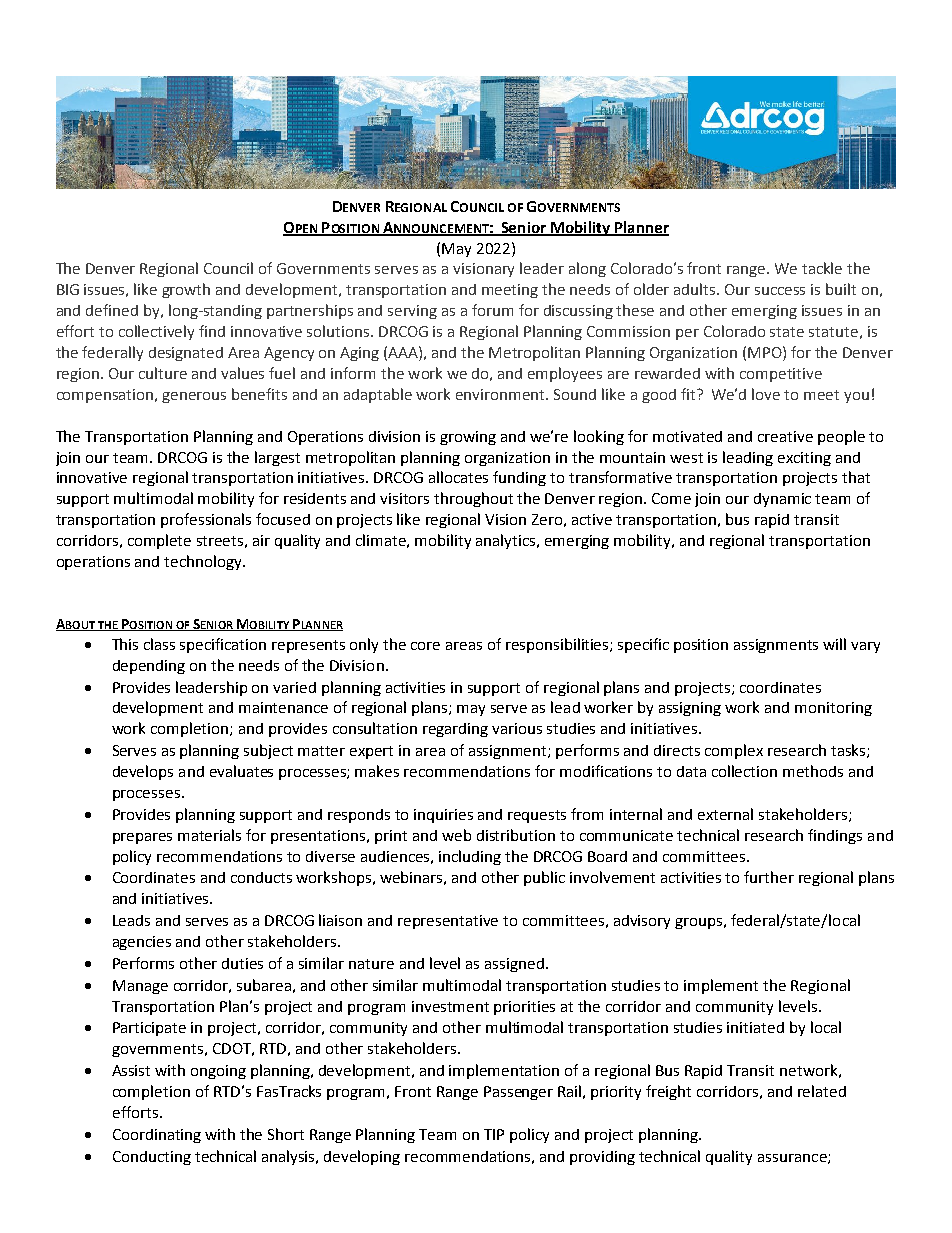 This image has width=952, height=1233. I want to click on professionals, so click(206, 520).
